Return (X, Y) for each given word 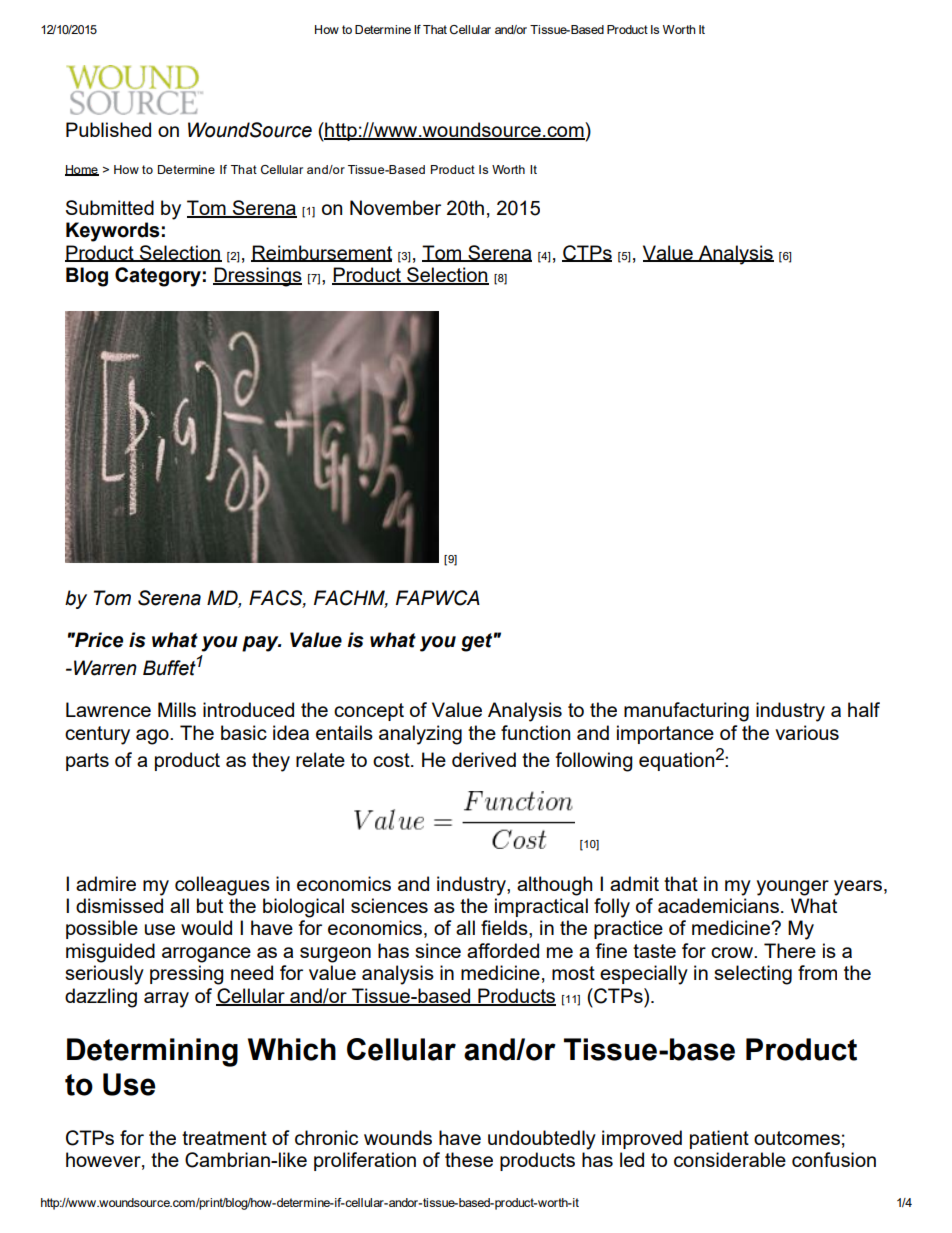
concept (369, 712)
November (395, 207)
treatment (224, 1138)
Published (108, 129)
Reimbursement (321, 253)
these (469, 1159)
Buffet (169, 668)
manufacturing (686, 712)
